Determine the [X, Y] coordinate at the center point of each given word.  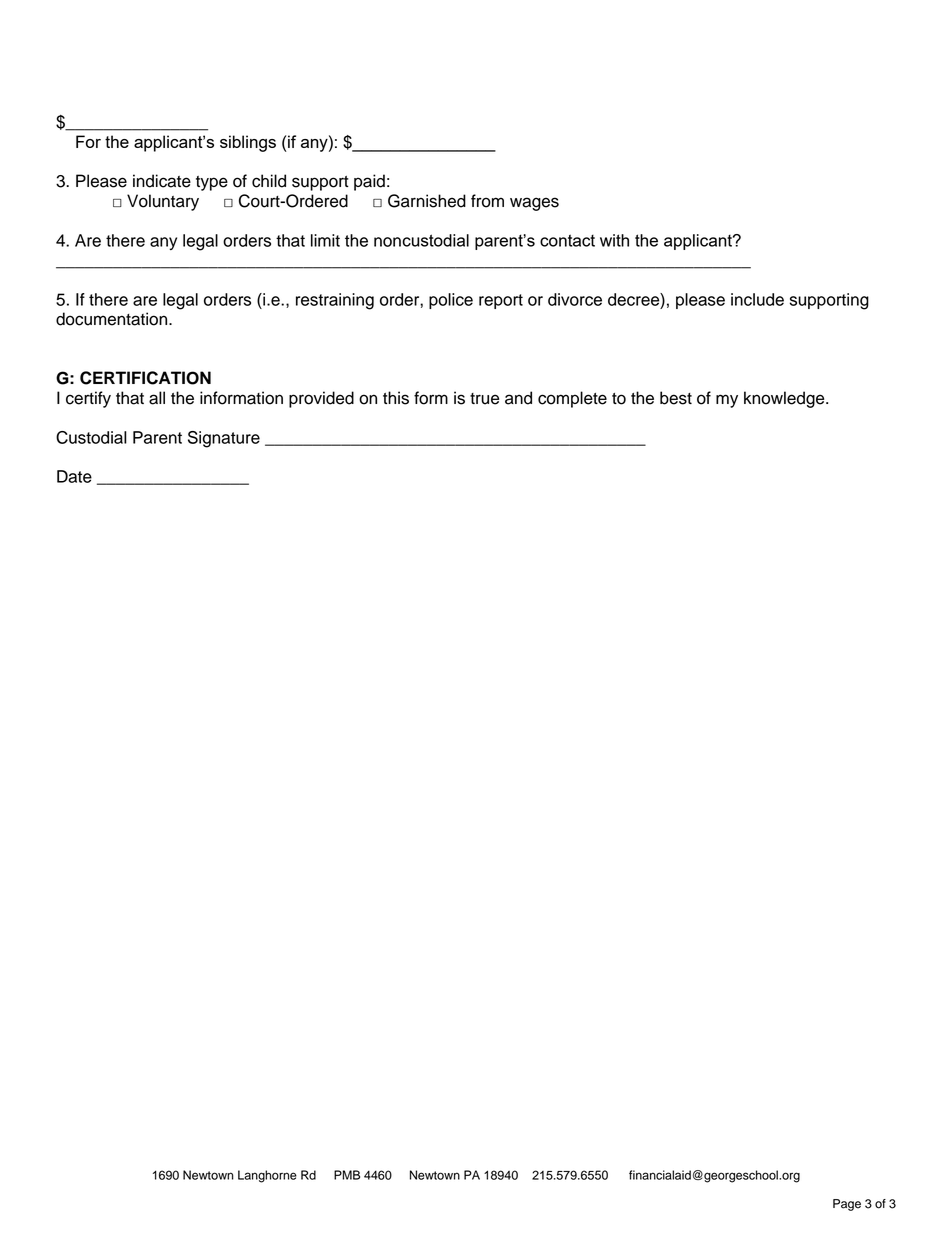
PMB [347, 1175]
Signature [224, 439]
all [157, 398]
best [676, 398]
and [518, 398]
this [396, 398]
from [487, 201]
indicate [162, 181]
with [614, 240]
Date [74, 476]
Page [847, 1205]
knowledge [785, 399]
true [484, 399]
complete [572, 399]
